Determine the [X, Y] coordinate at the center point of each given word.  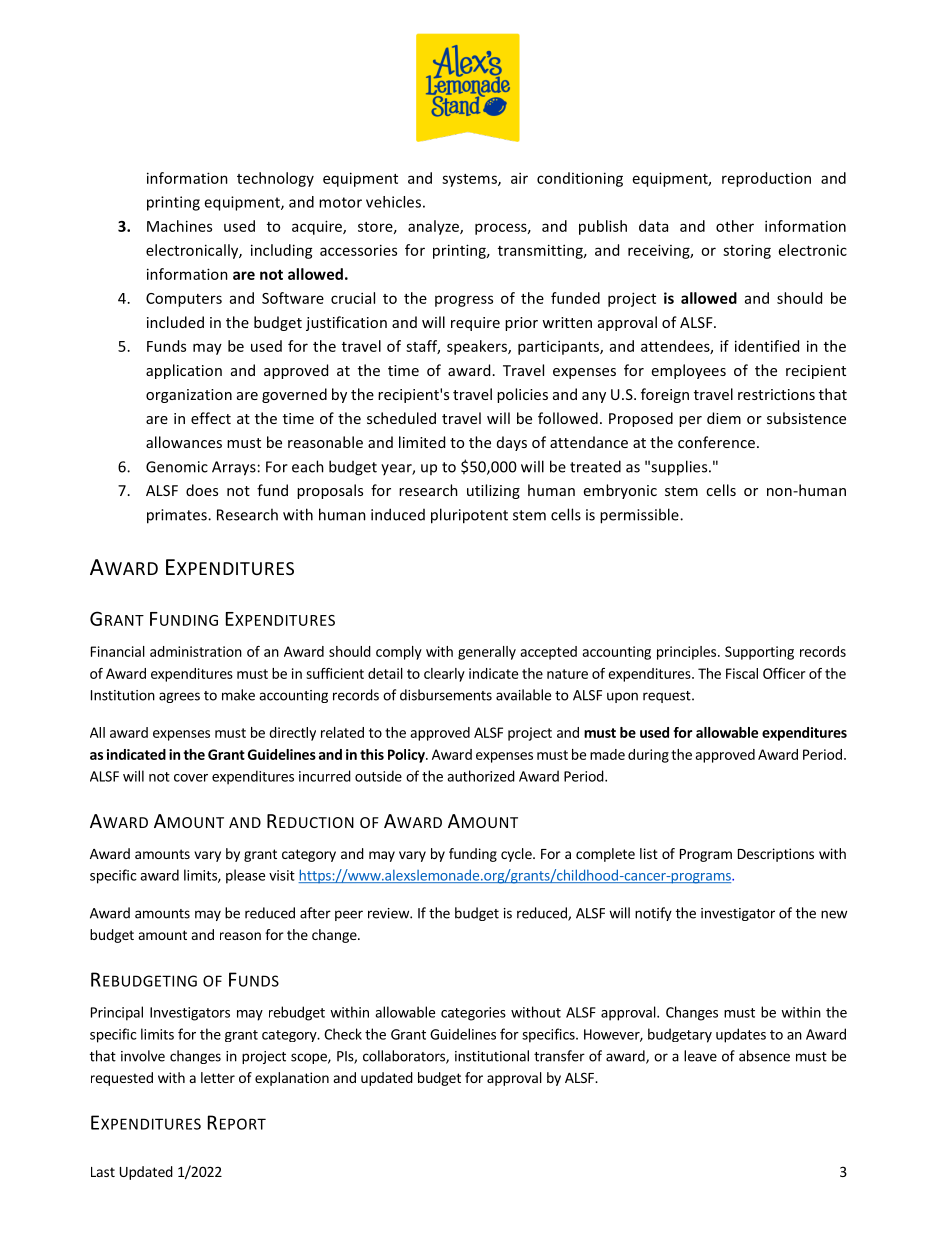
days [512, 443]
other [735, 226]
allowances [184, 442]
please [245, 876]
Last [103, 1172]
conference [716, 442]
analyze [434, 227]
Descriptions [776, 855]
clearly [444, 675]
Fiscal [742, 673]
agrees [179, 697]
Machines [179, 226]
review [389, 913]
